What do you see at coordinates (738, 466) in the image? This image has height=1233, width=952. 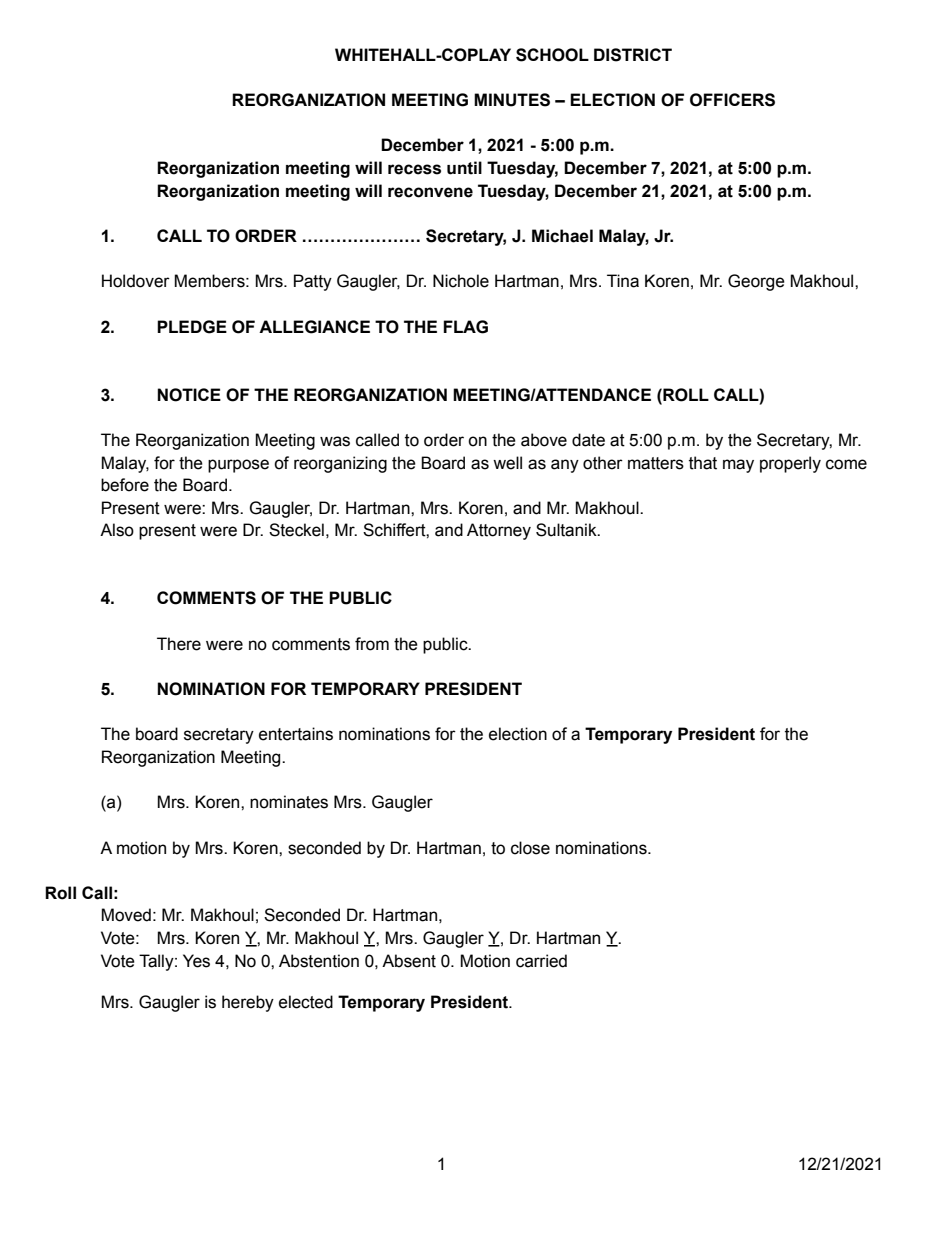 I see `may` at bounding box center [738, 466].
